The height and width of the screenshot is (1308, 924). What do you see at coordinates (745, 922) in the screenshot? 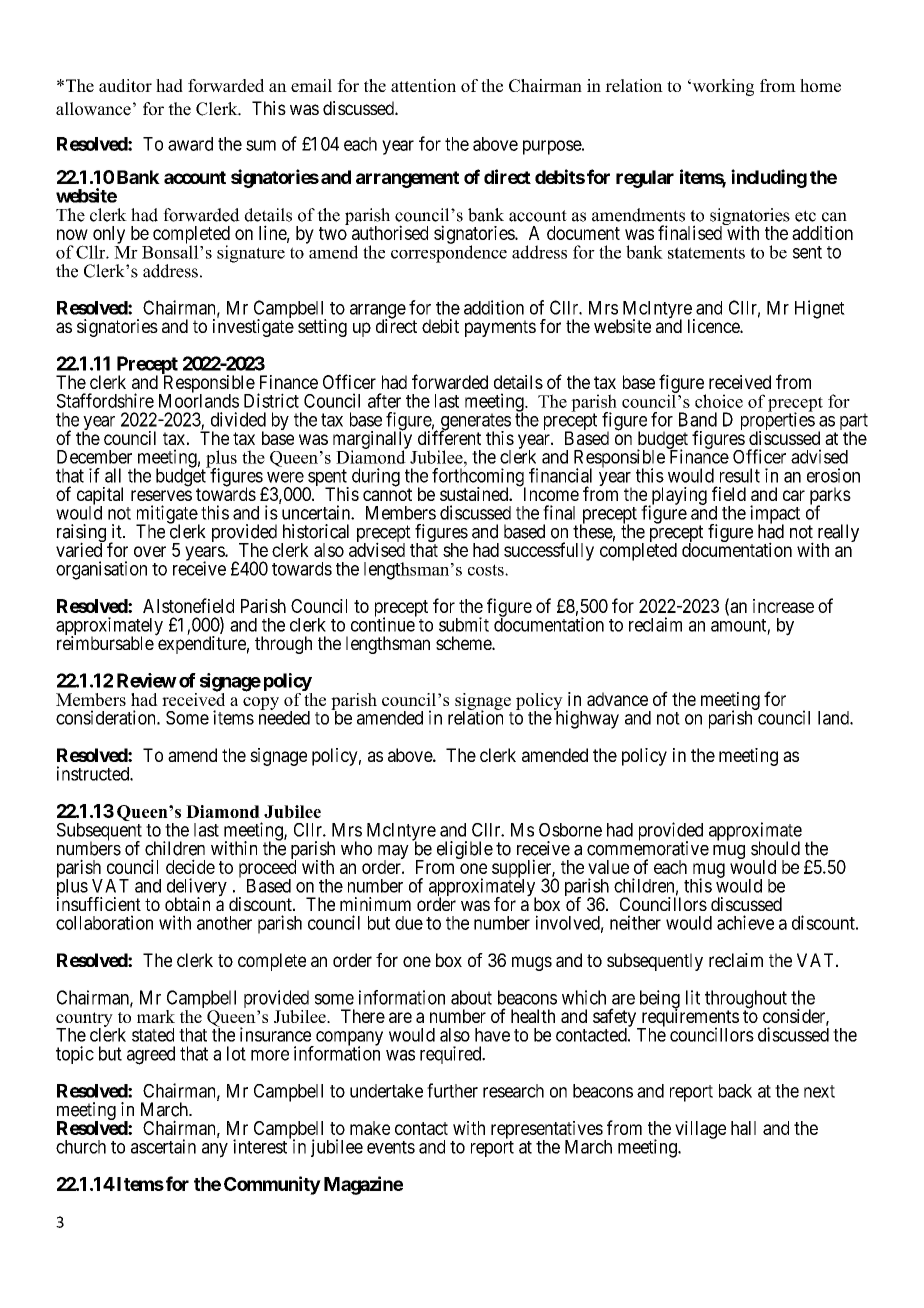
I see `achieve` at bounding box center [745, 922].
